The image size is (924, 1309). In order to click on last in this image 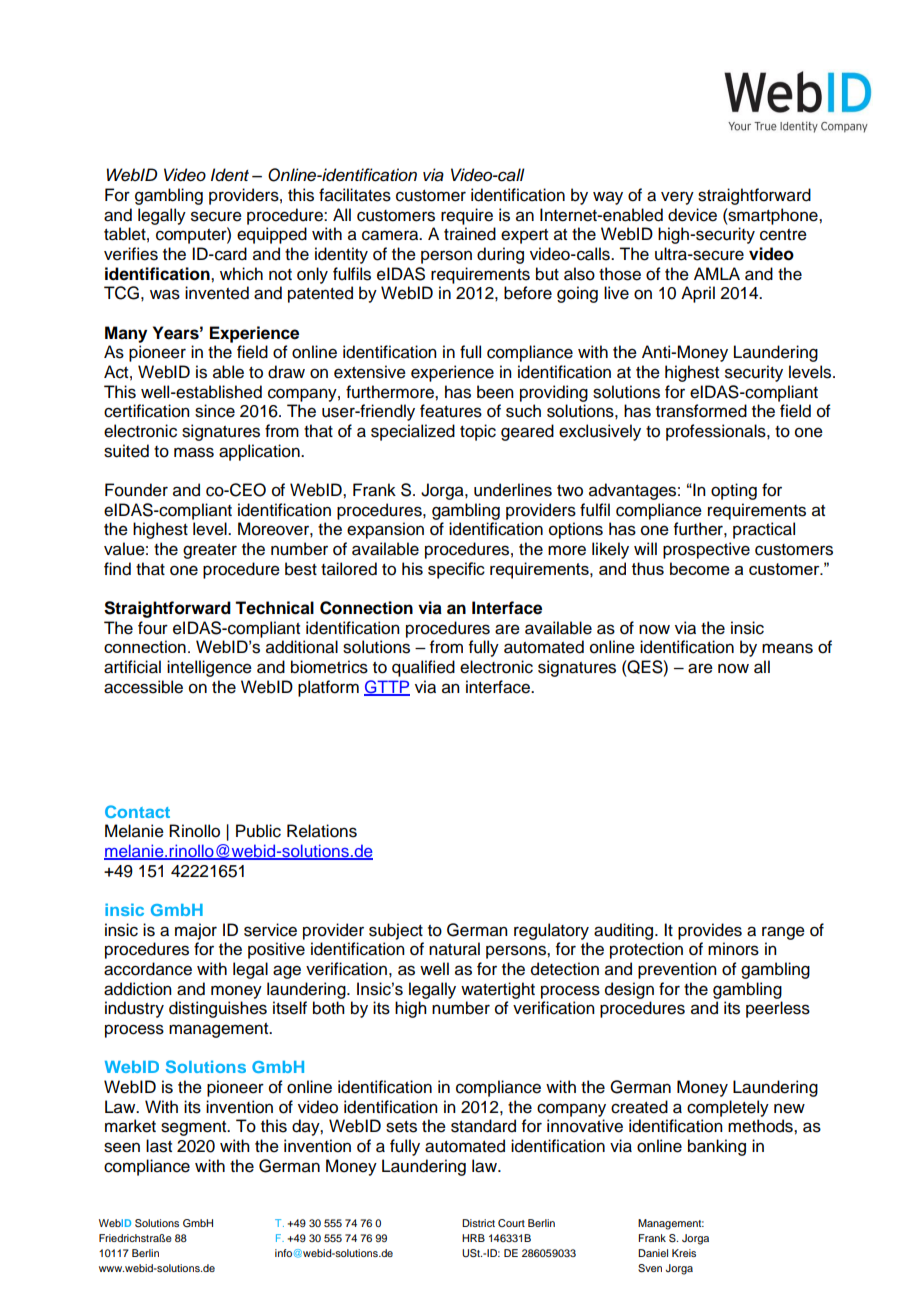, I will do `click(159, 1146)`.
